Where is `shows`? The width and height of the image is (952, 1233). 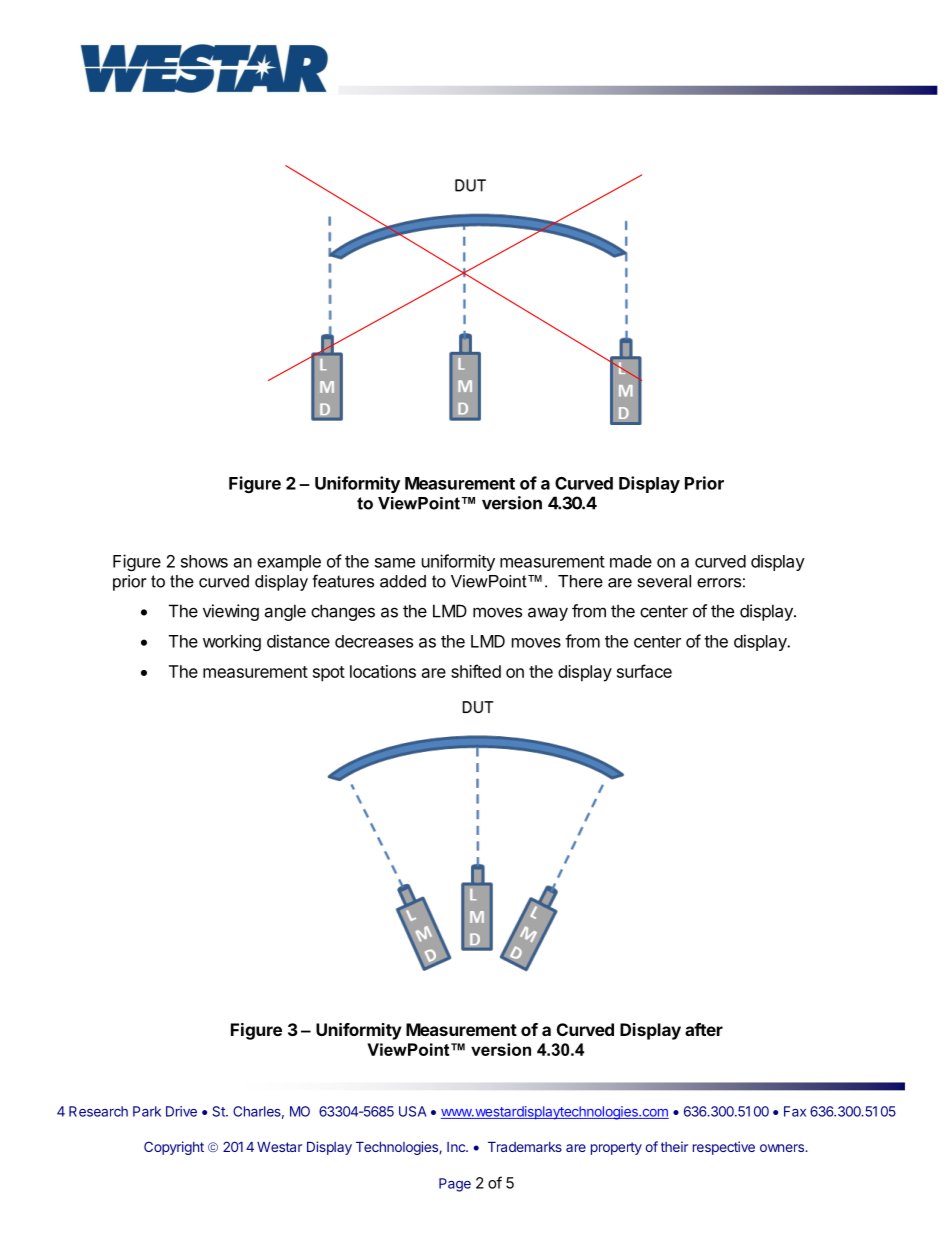
shows is located at coordinates (204, 561).
